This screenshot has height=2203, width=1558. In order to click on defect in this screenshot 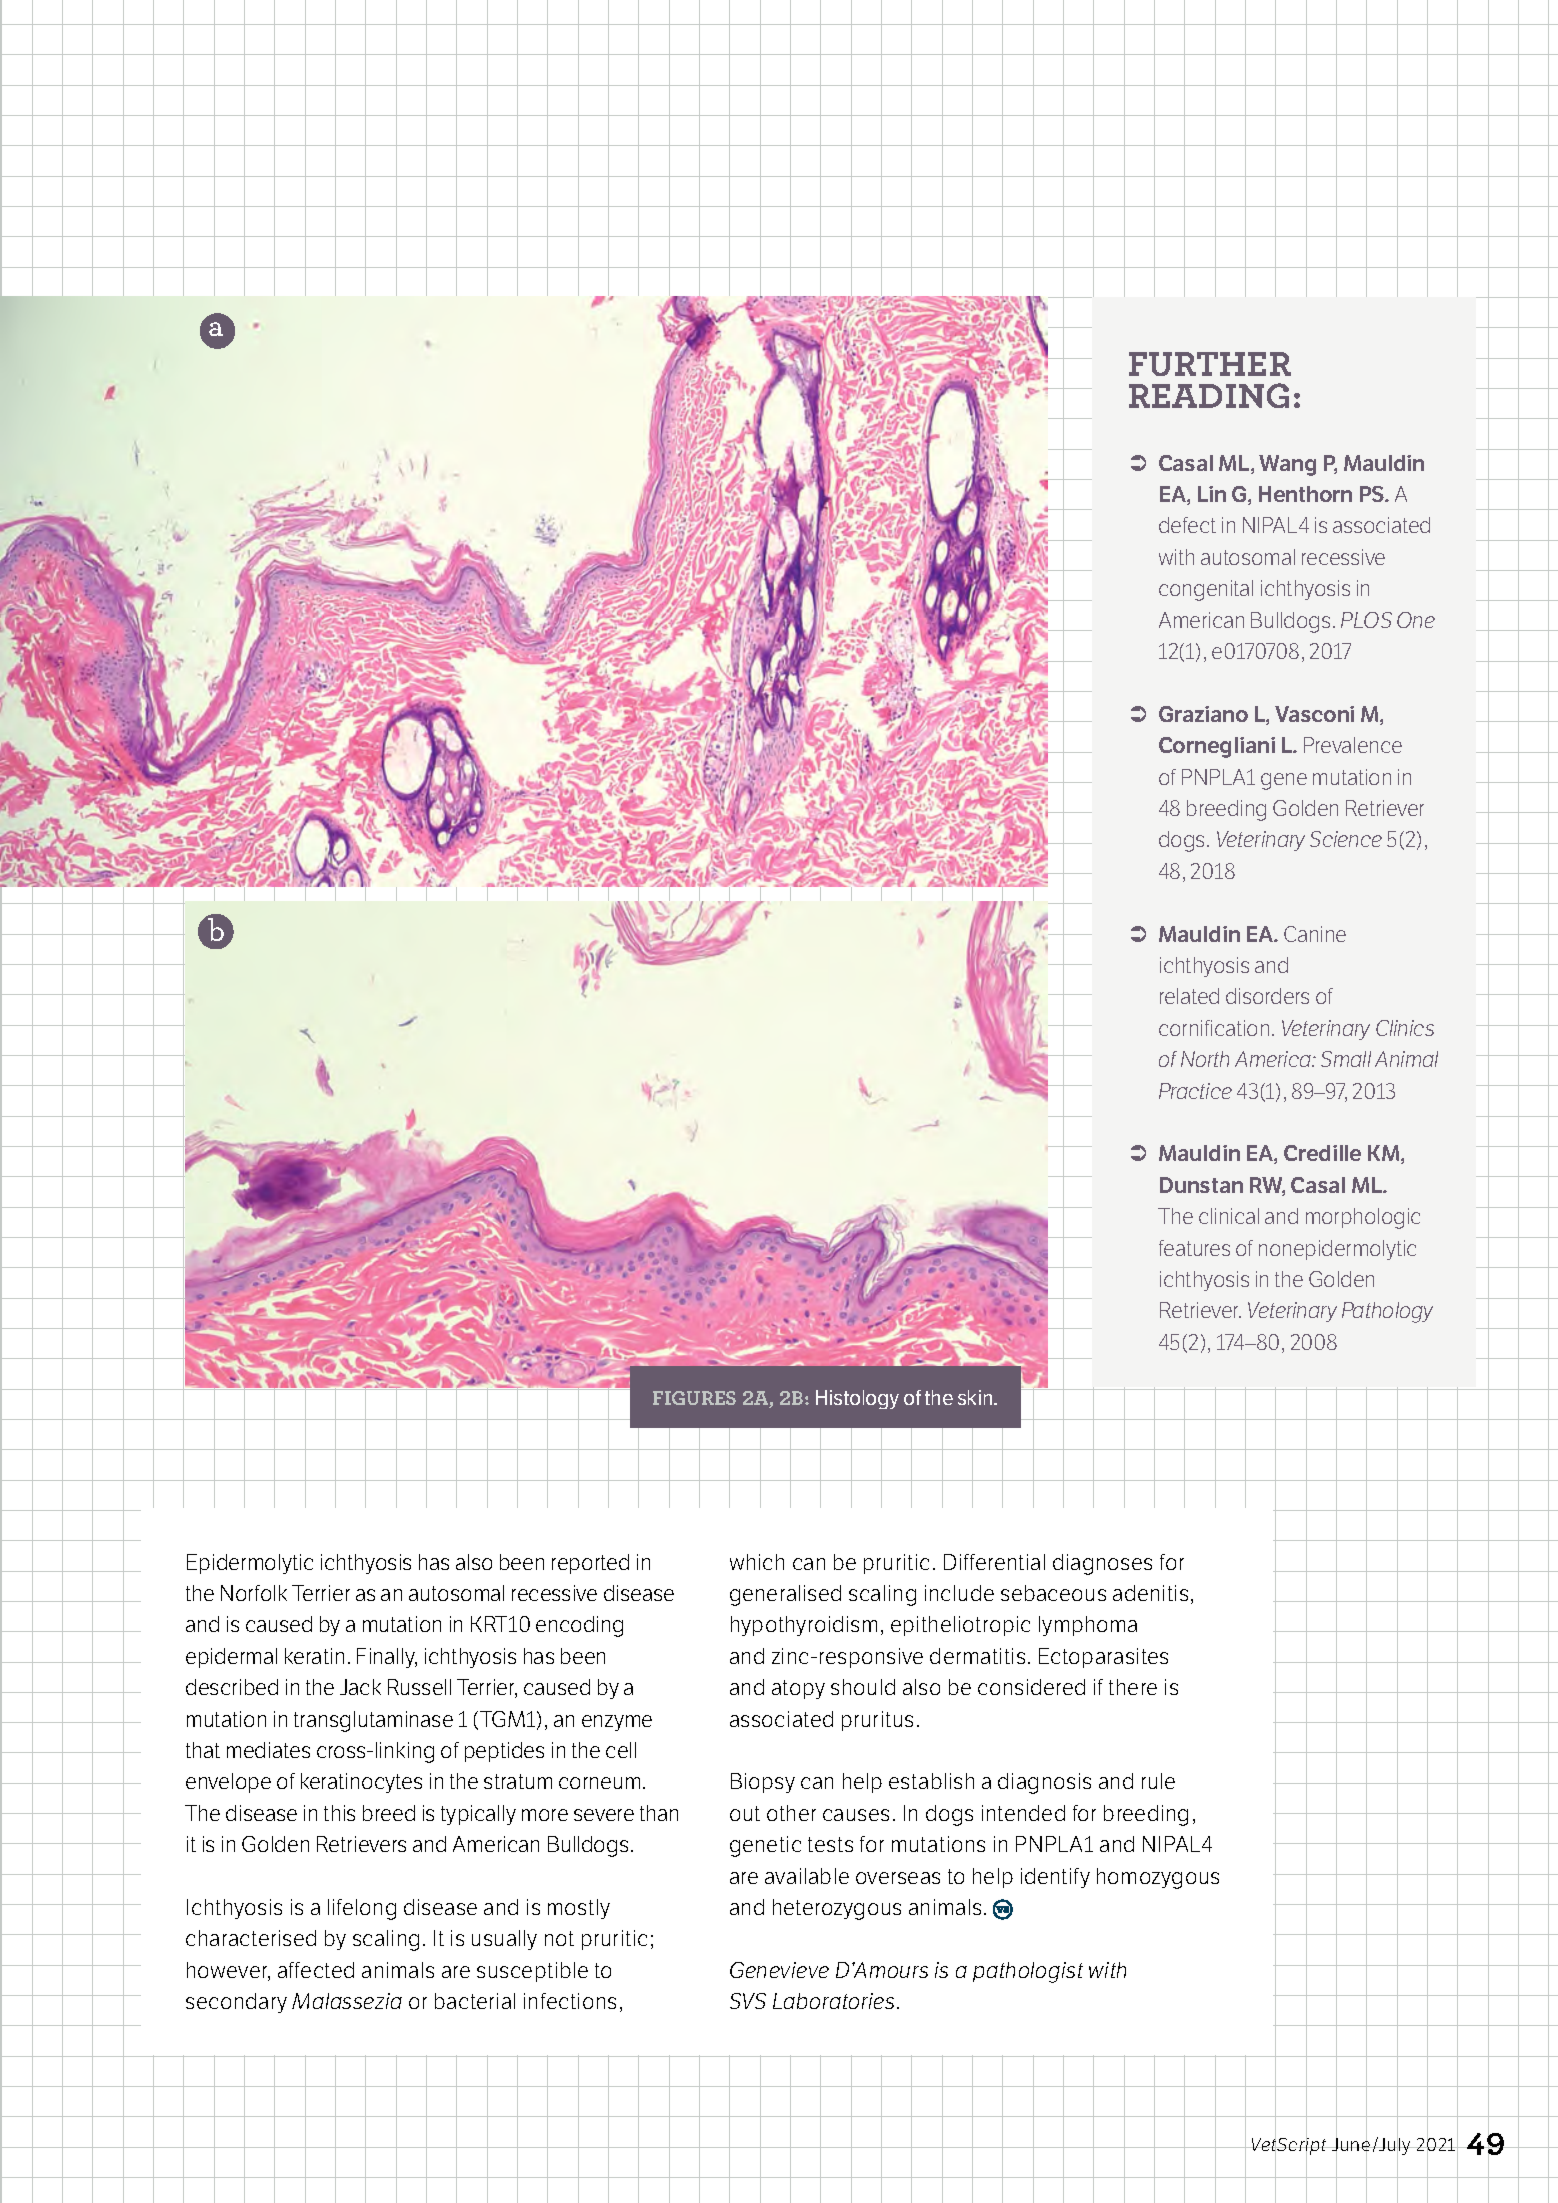, I will do `click(1187, 525)`.
